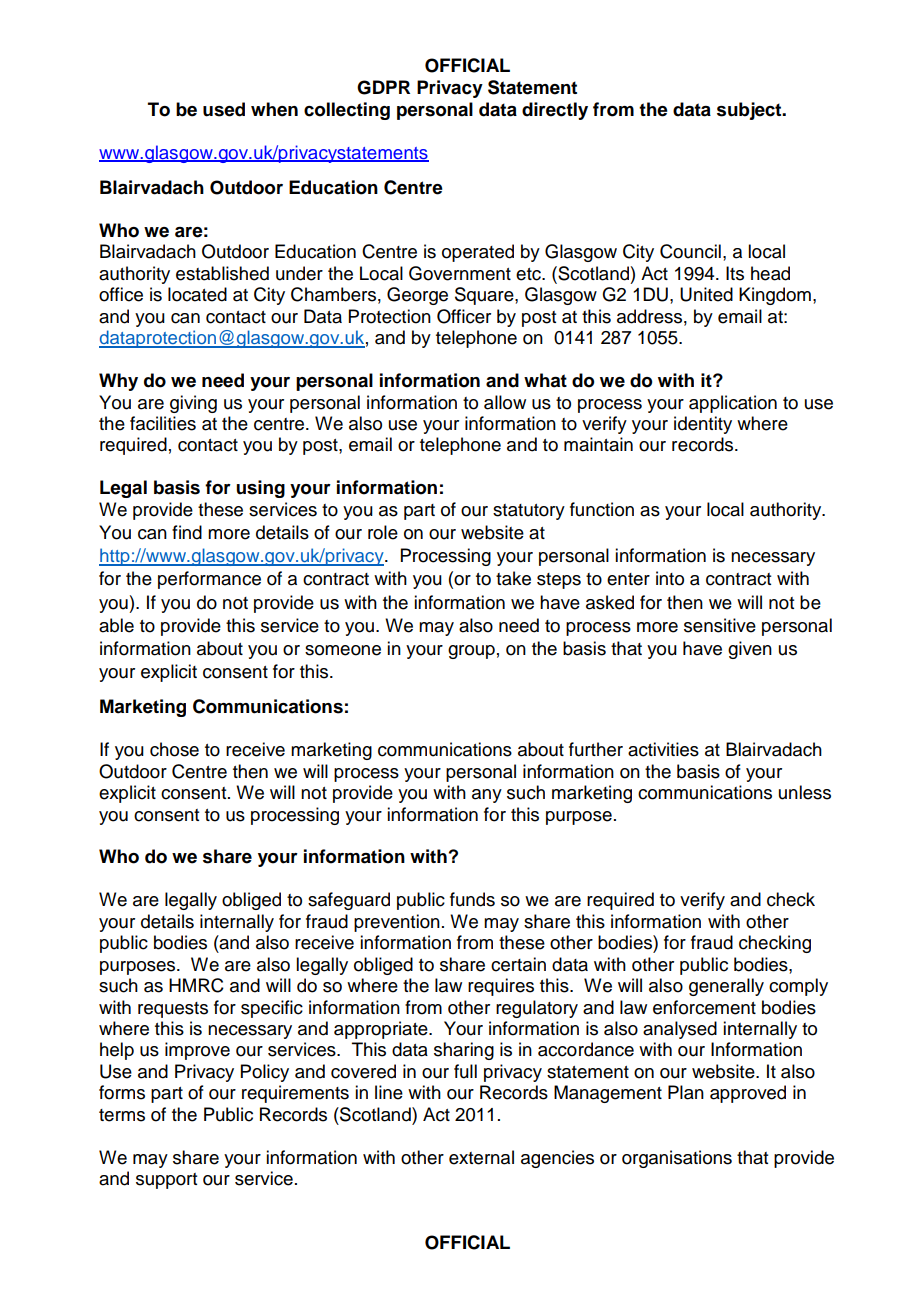 The image size is (924, 1308). I want to click on GDPR, so click(383, 87).
